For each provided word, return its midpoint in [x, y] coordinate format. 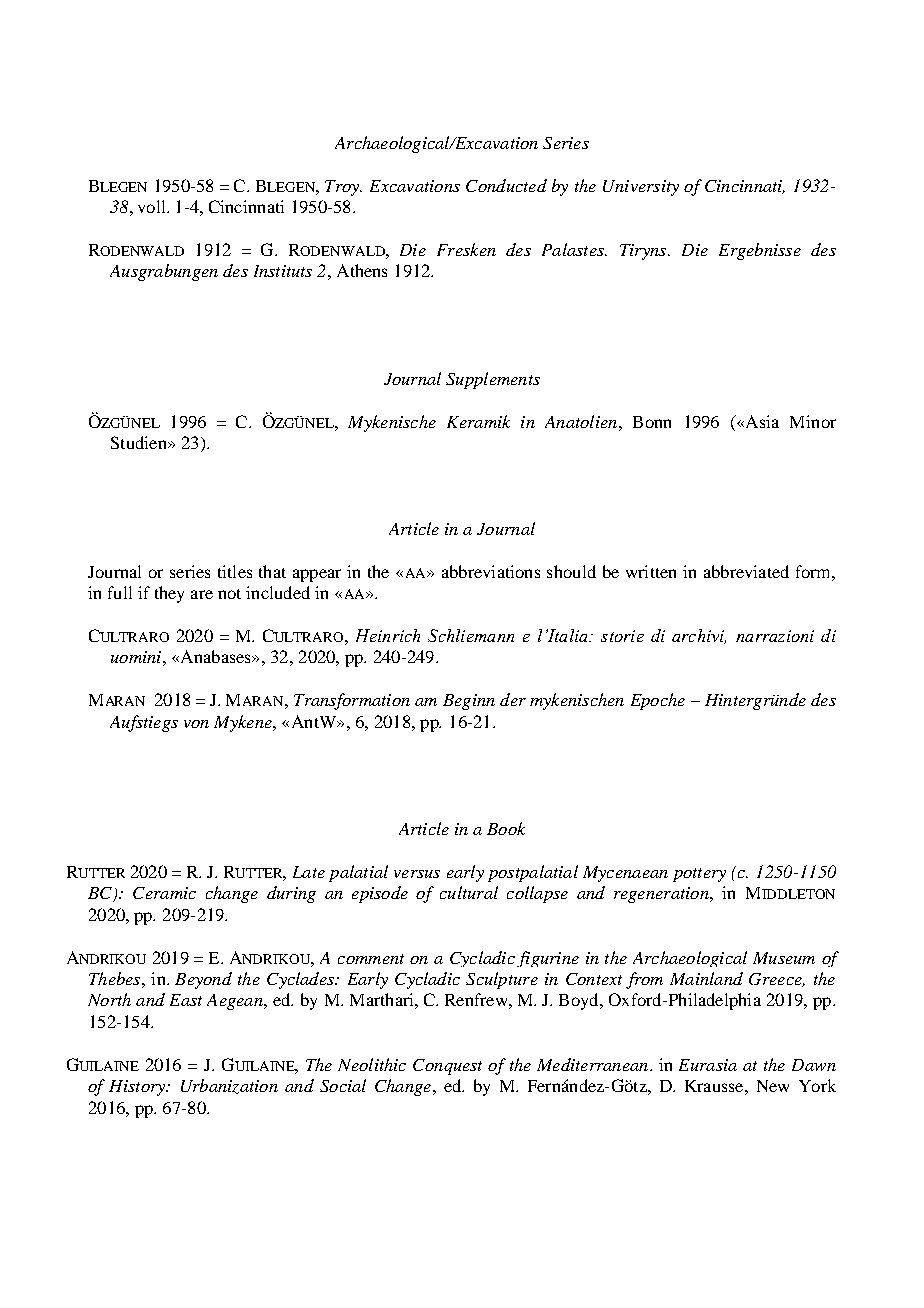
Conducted [506, 185]
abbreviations [491, 571]
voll [153, 206]
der [513, 699]
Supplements [493, 380]
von [196, 724]
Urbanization [229, 1086]
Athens [362, 270]
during [291, 894]
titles [235, 571]
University [641, 188]
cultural [469, 892]
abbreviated [746, 571]
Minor [813, 421]
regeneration [662, 895]
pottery [699, 875]
